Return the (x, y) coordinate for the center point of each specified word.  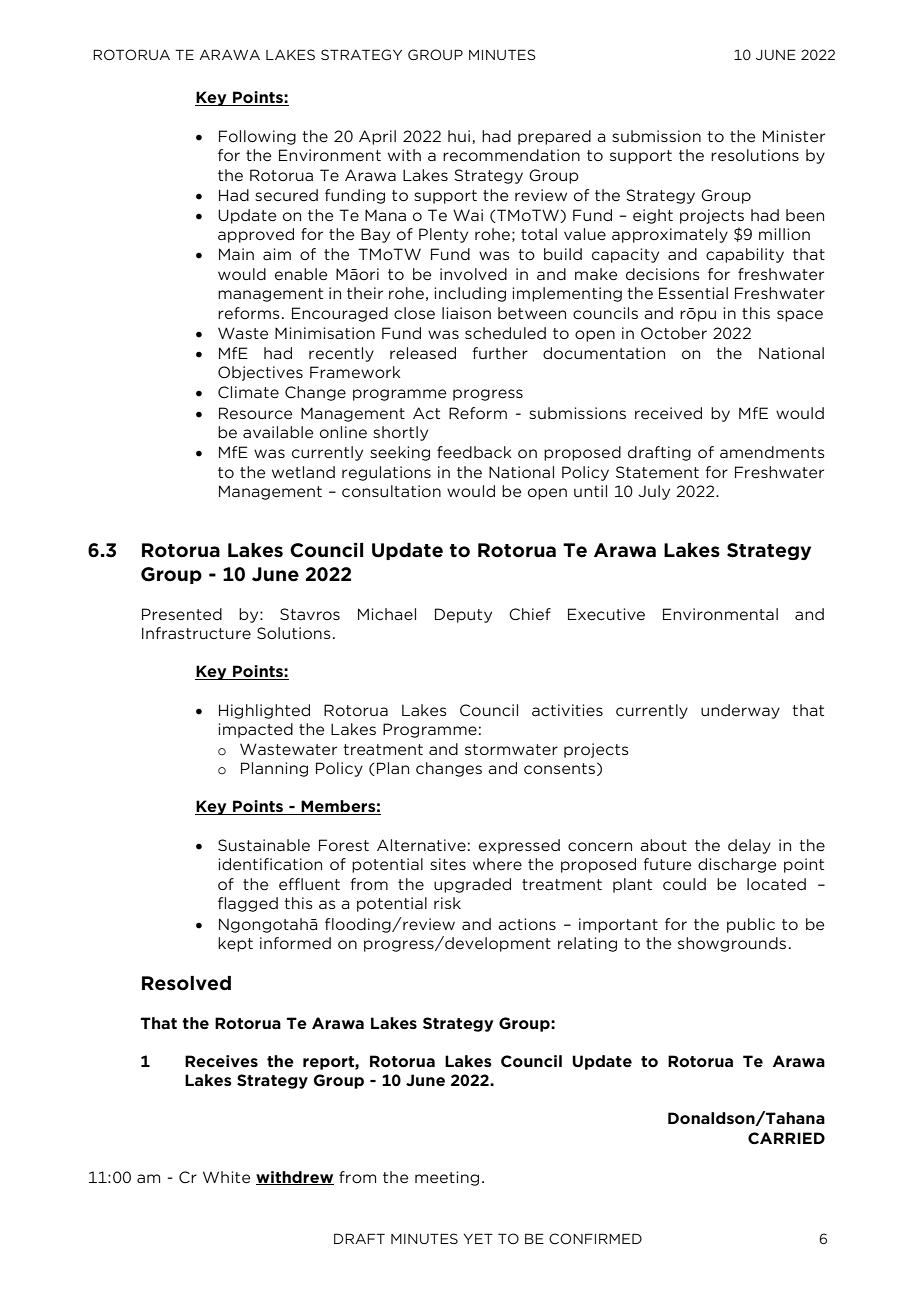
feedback (474, 452)
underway (740, 711)
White (226, 1177)
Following (257, 137)
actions (527, 924)
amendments (772, 452)
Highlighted (264, 711)
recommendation (511, 155)
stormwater (511, 749)
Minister (794, 136)
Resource (255, 413)
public (751, 925)
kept (235, 944)
